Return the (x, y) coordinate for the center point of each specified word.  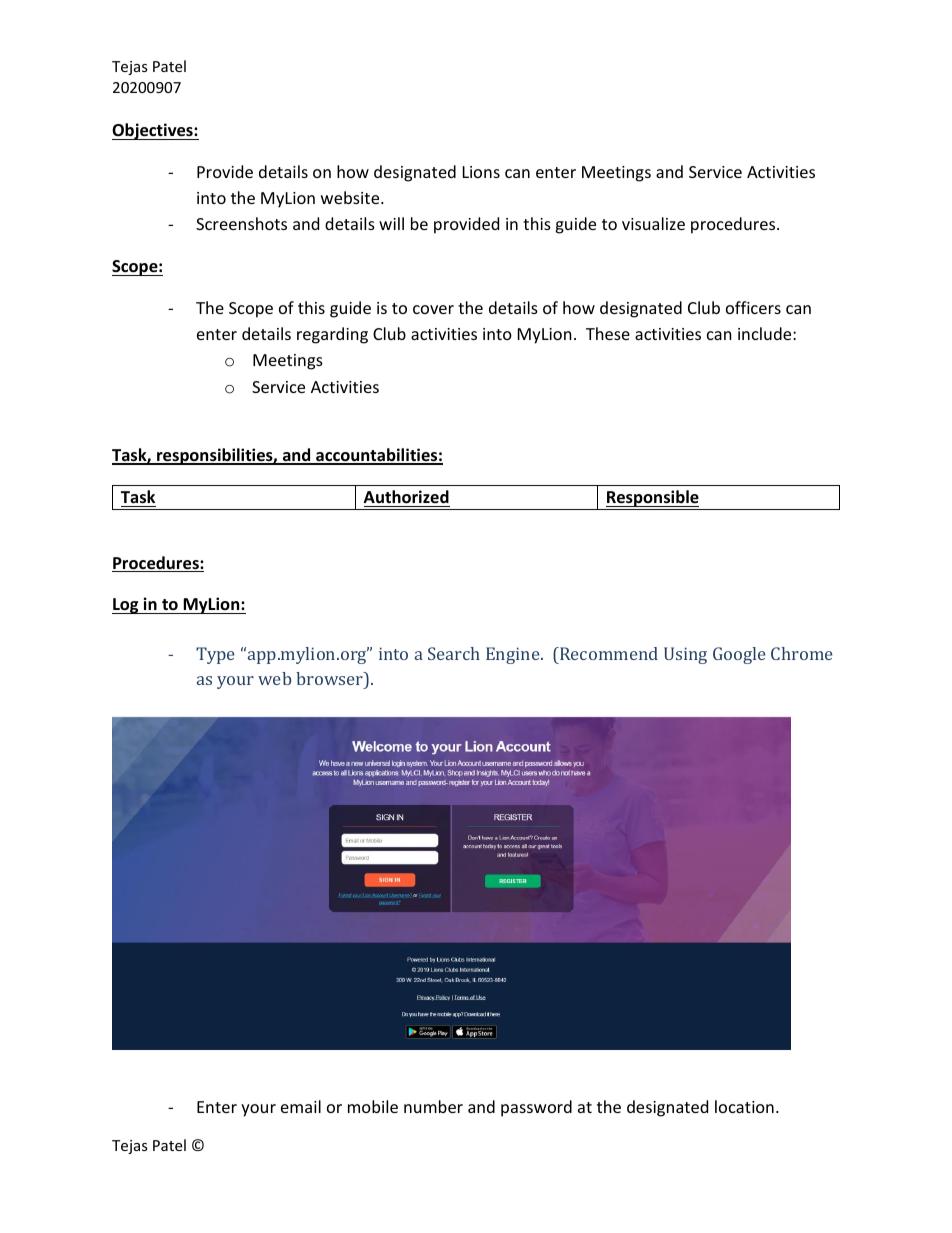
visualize (653, 223)
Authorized (406, 497)
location (744, 1106)
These (608, 333)
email (301, 1106)
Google (739, 655)
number (433, 1106)
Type (215, 655)
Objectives (153, 131)
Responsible (652, 498)
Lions (481, 172)
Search (454, 653)
